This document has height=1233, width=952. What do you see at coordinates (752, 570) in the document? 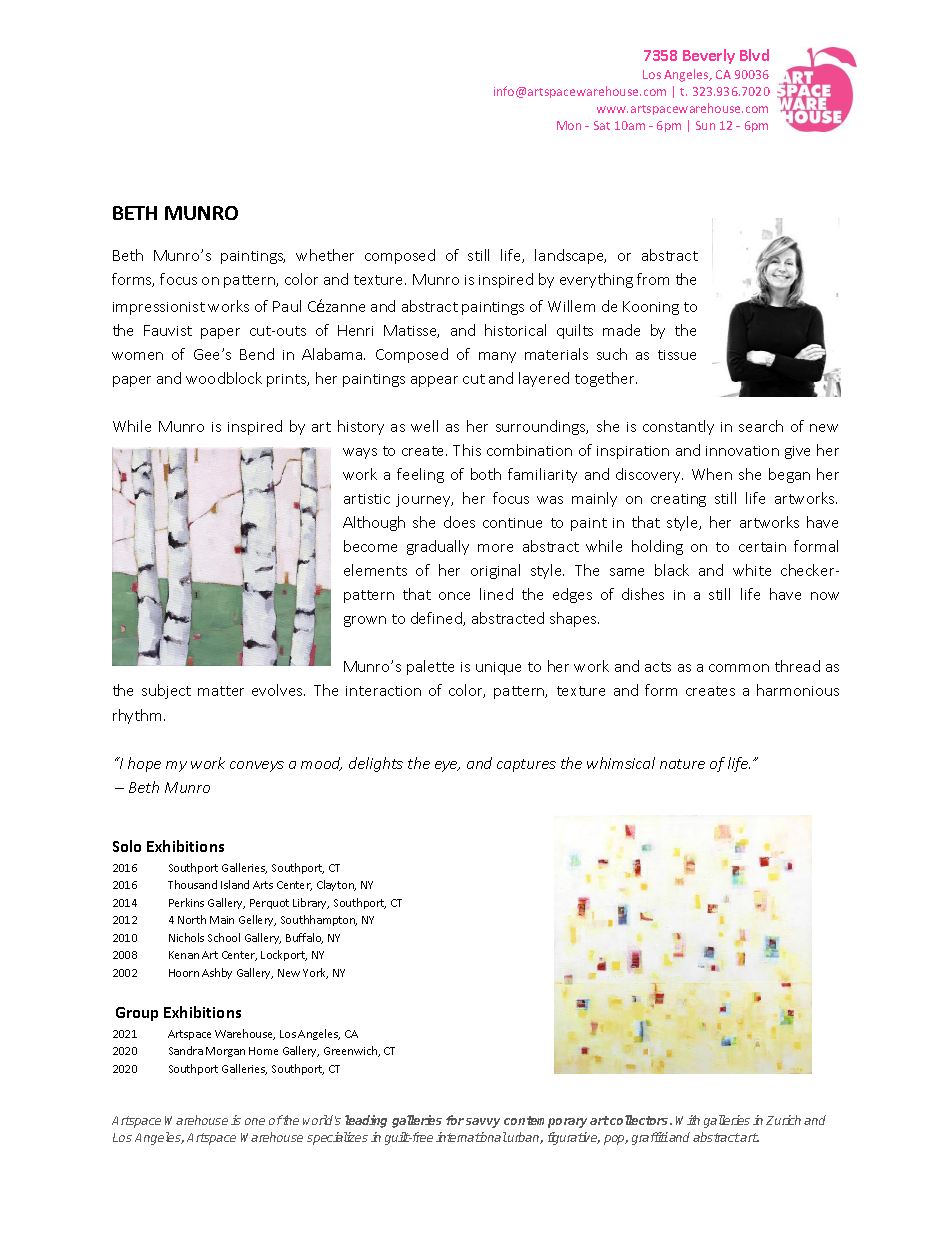
I see `white` at bounding box center [752, 570].
